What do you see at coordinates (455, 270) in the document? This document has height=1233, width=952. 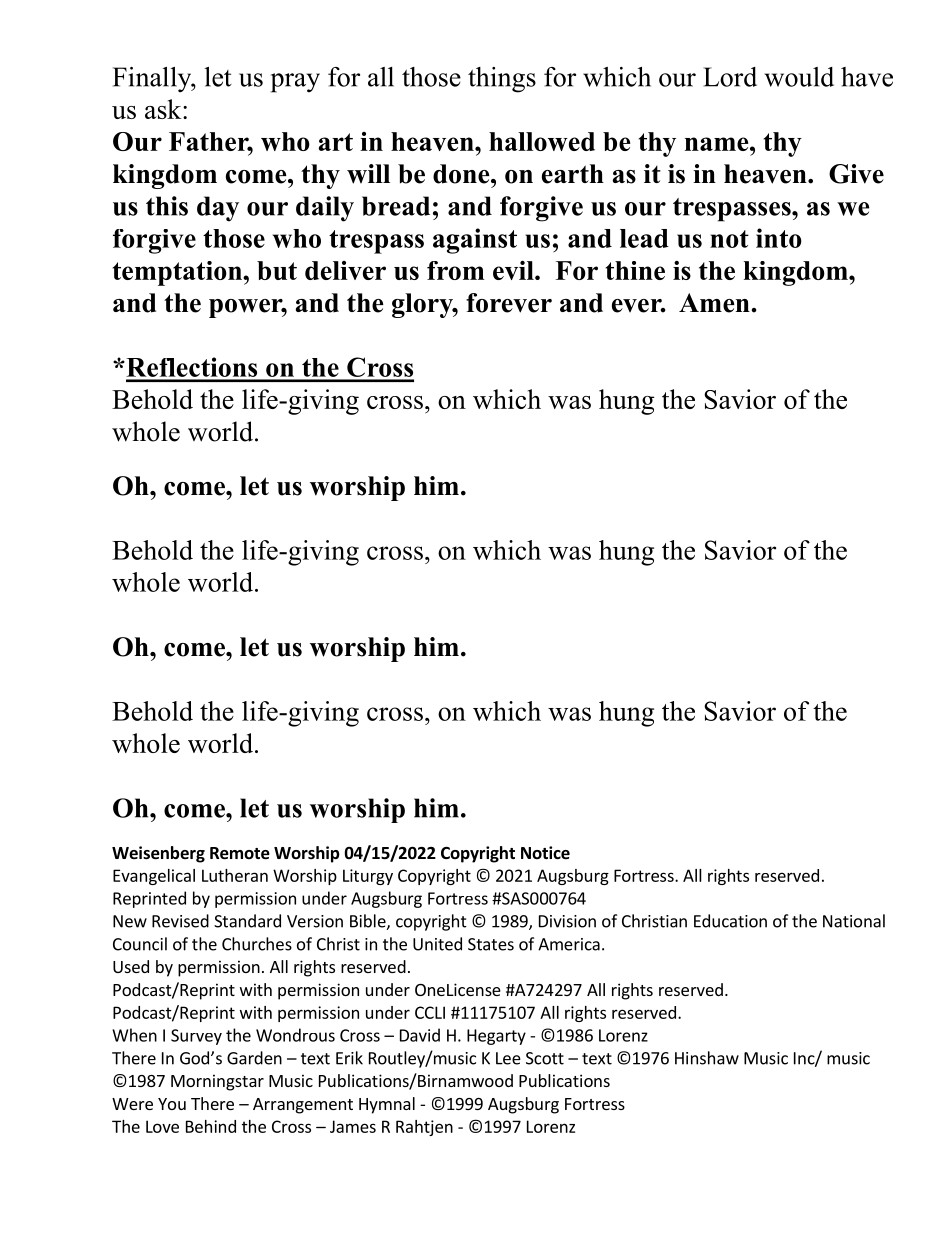 I see `from` at bounding box center [455, 270].
